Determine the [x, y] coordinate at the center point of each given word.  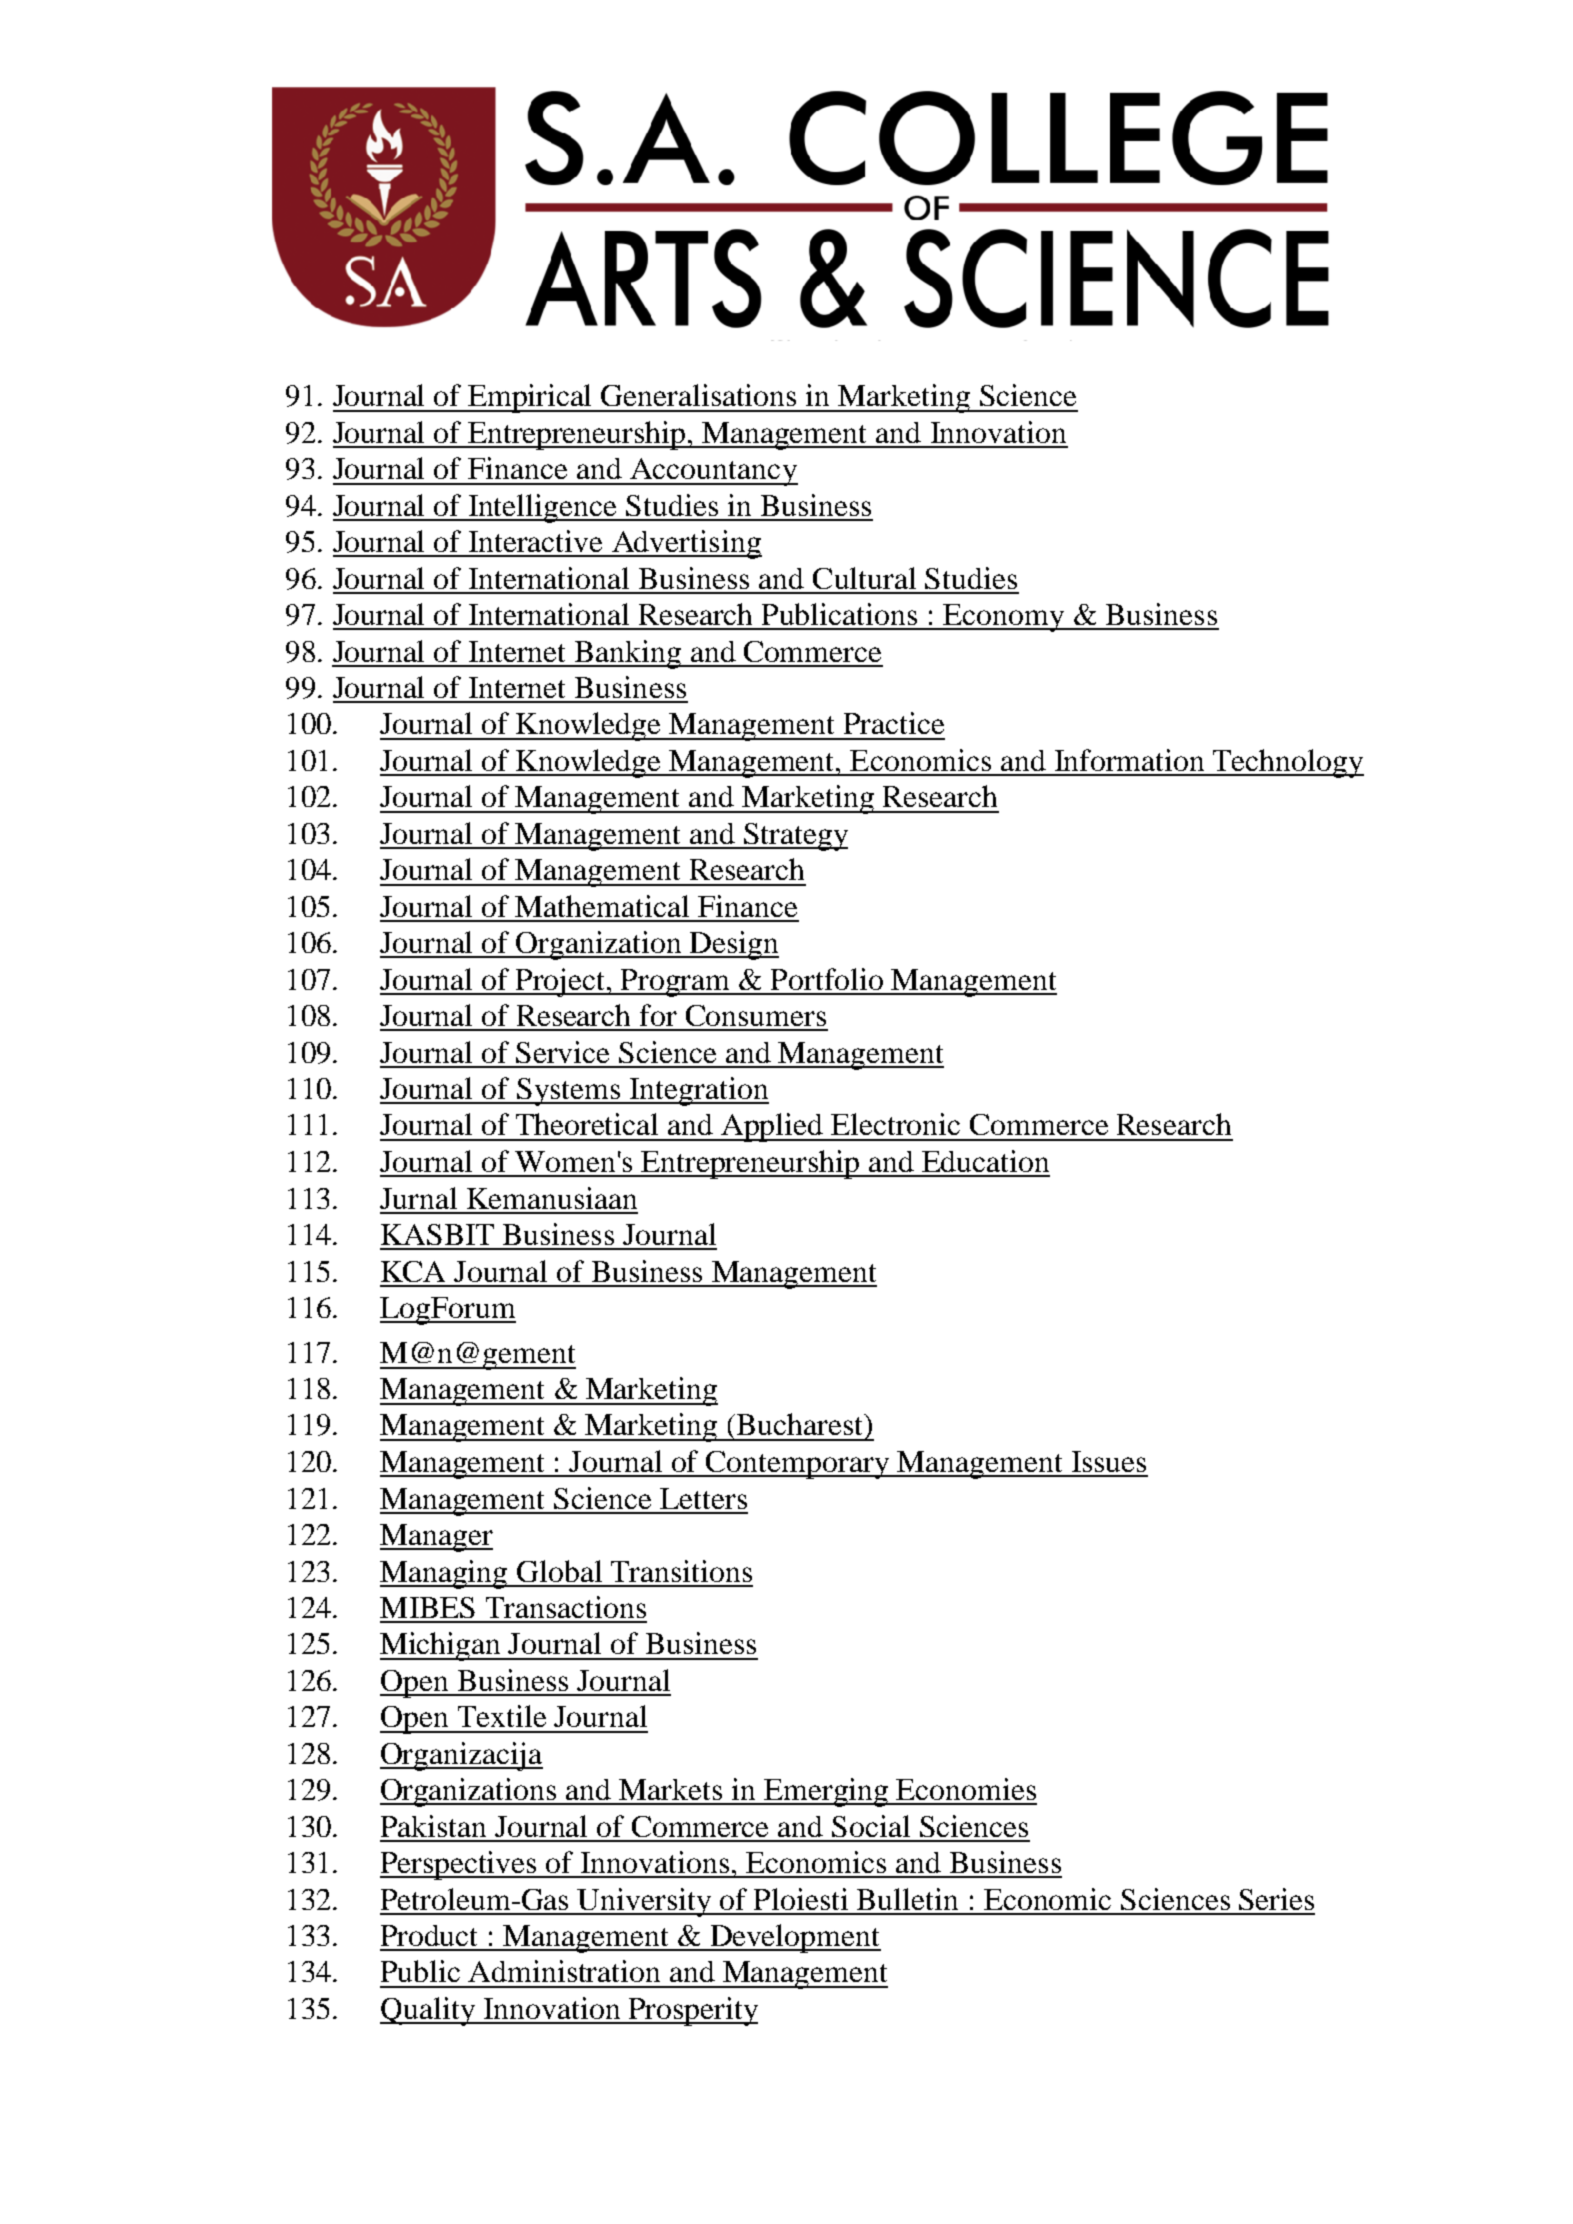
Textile [502, 1716]
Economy [1004, 618]
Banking [628, 654]
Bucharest [799, 1424]
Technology [1287, 763]
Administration [564, 1971]
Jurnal [418, 1198]
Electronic [895, 1124]
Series [1276, 1899]
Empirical [530, 398]
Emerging [826, 1792]
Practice [894, 723]
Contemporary [798, 1465]
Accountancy [713, 472]
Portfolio [827, 979]
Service [562, 1052]
